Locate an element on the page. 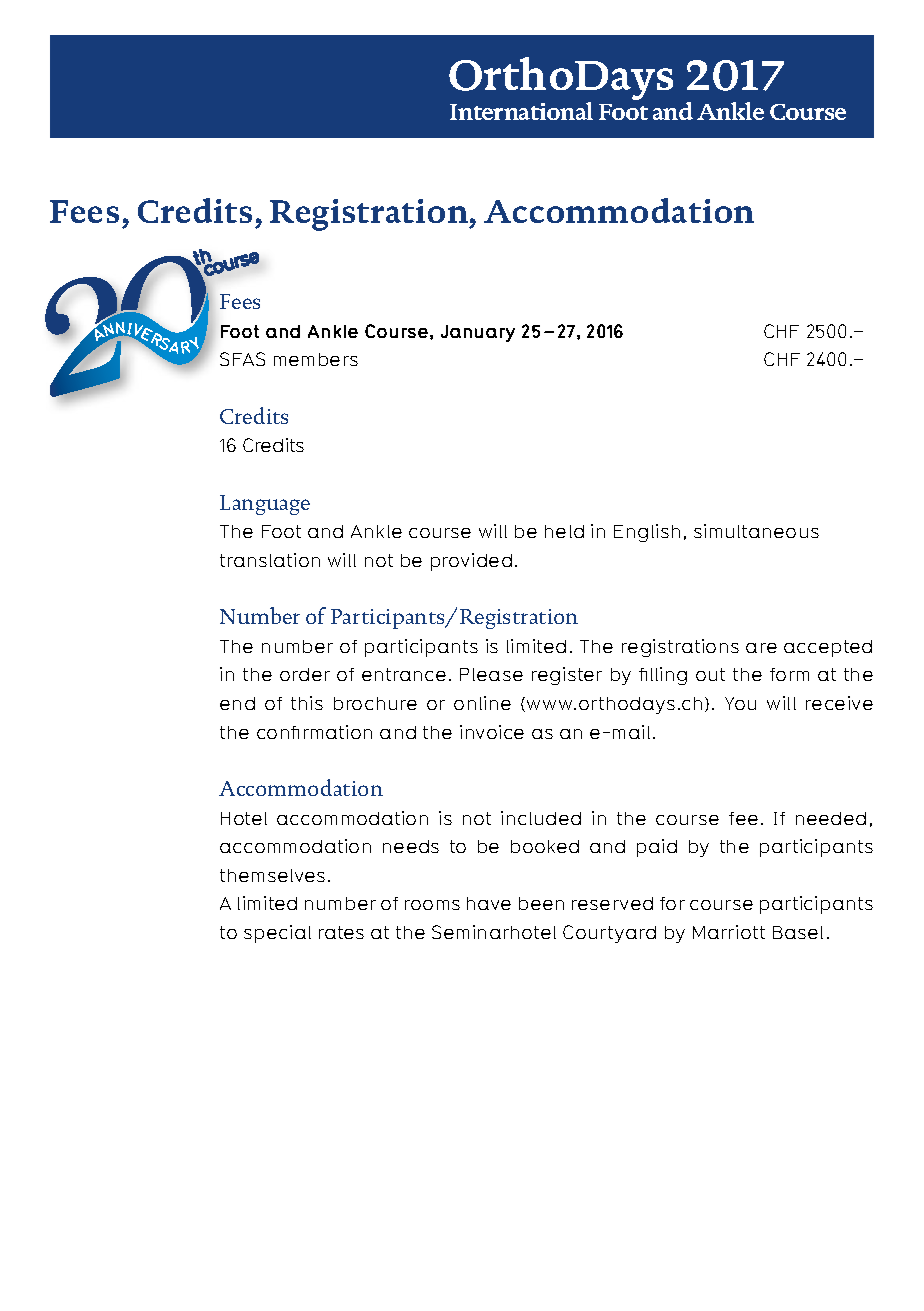 This document has width=924, height=1311. provided is located at coordinates (471, 562).
